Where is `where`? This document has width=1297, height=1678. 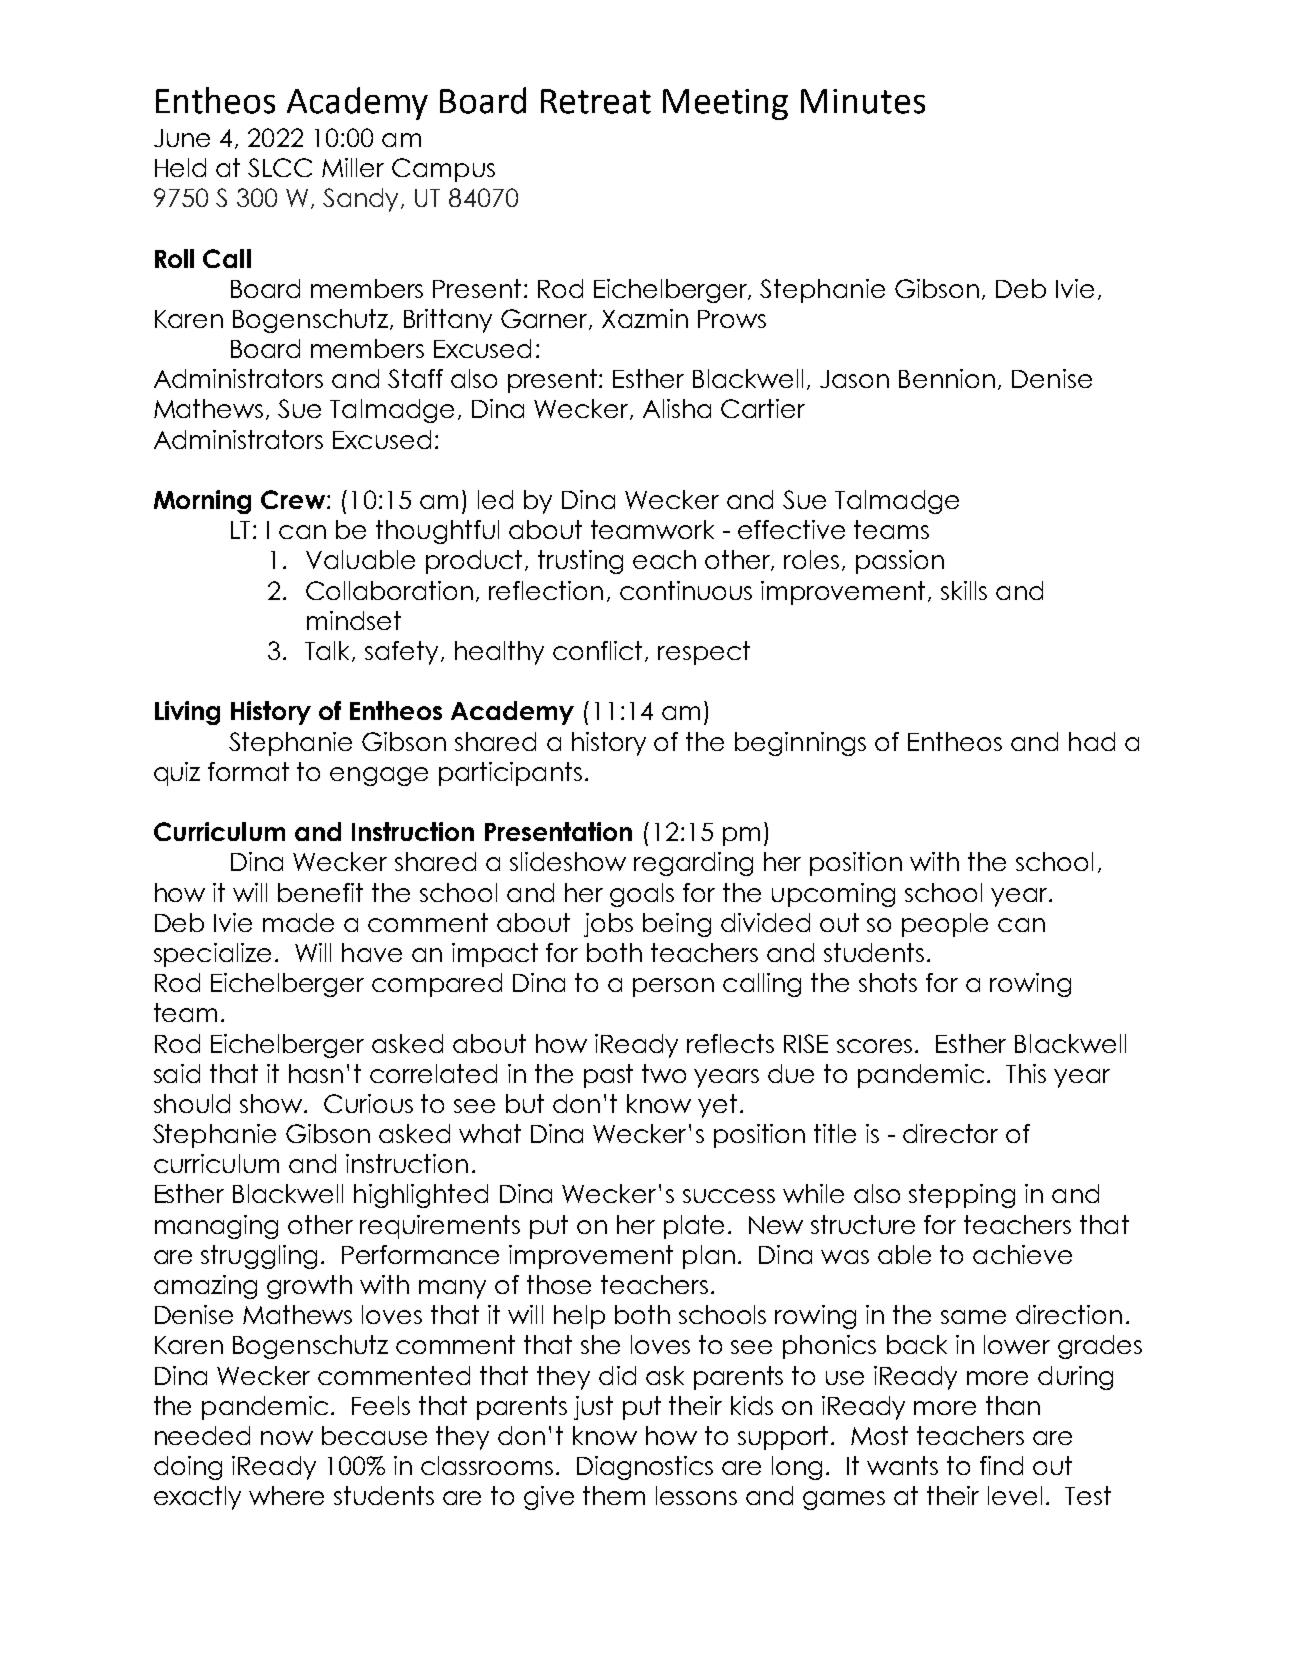 where is located at coordinates (286, 1495).
